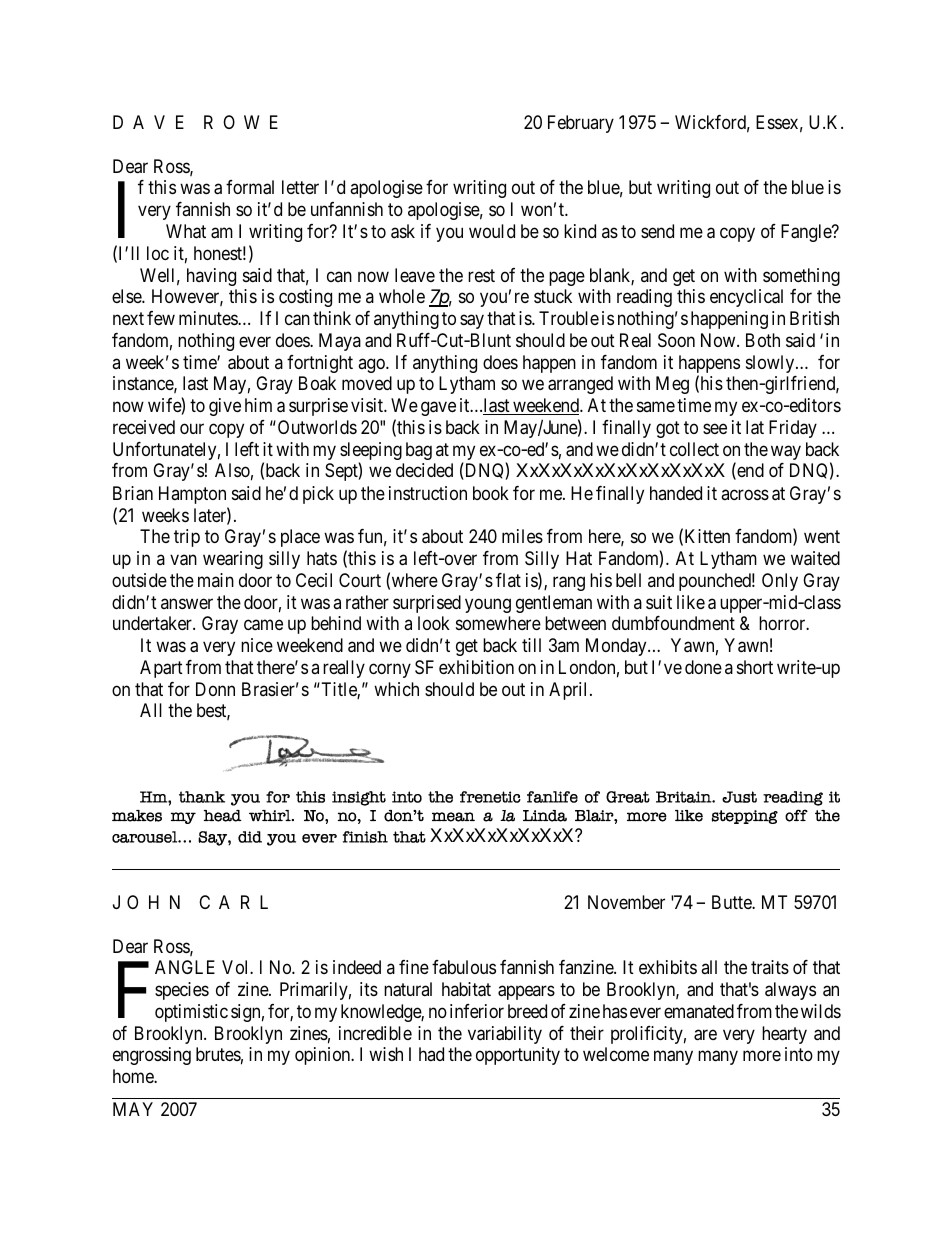 This page has width=952, height=1233. I want to click on formal, so click(250, 187).
